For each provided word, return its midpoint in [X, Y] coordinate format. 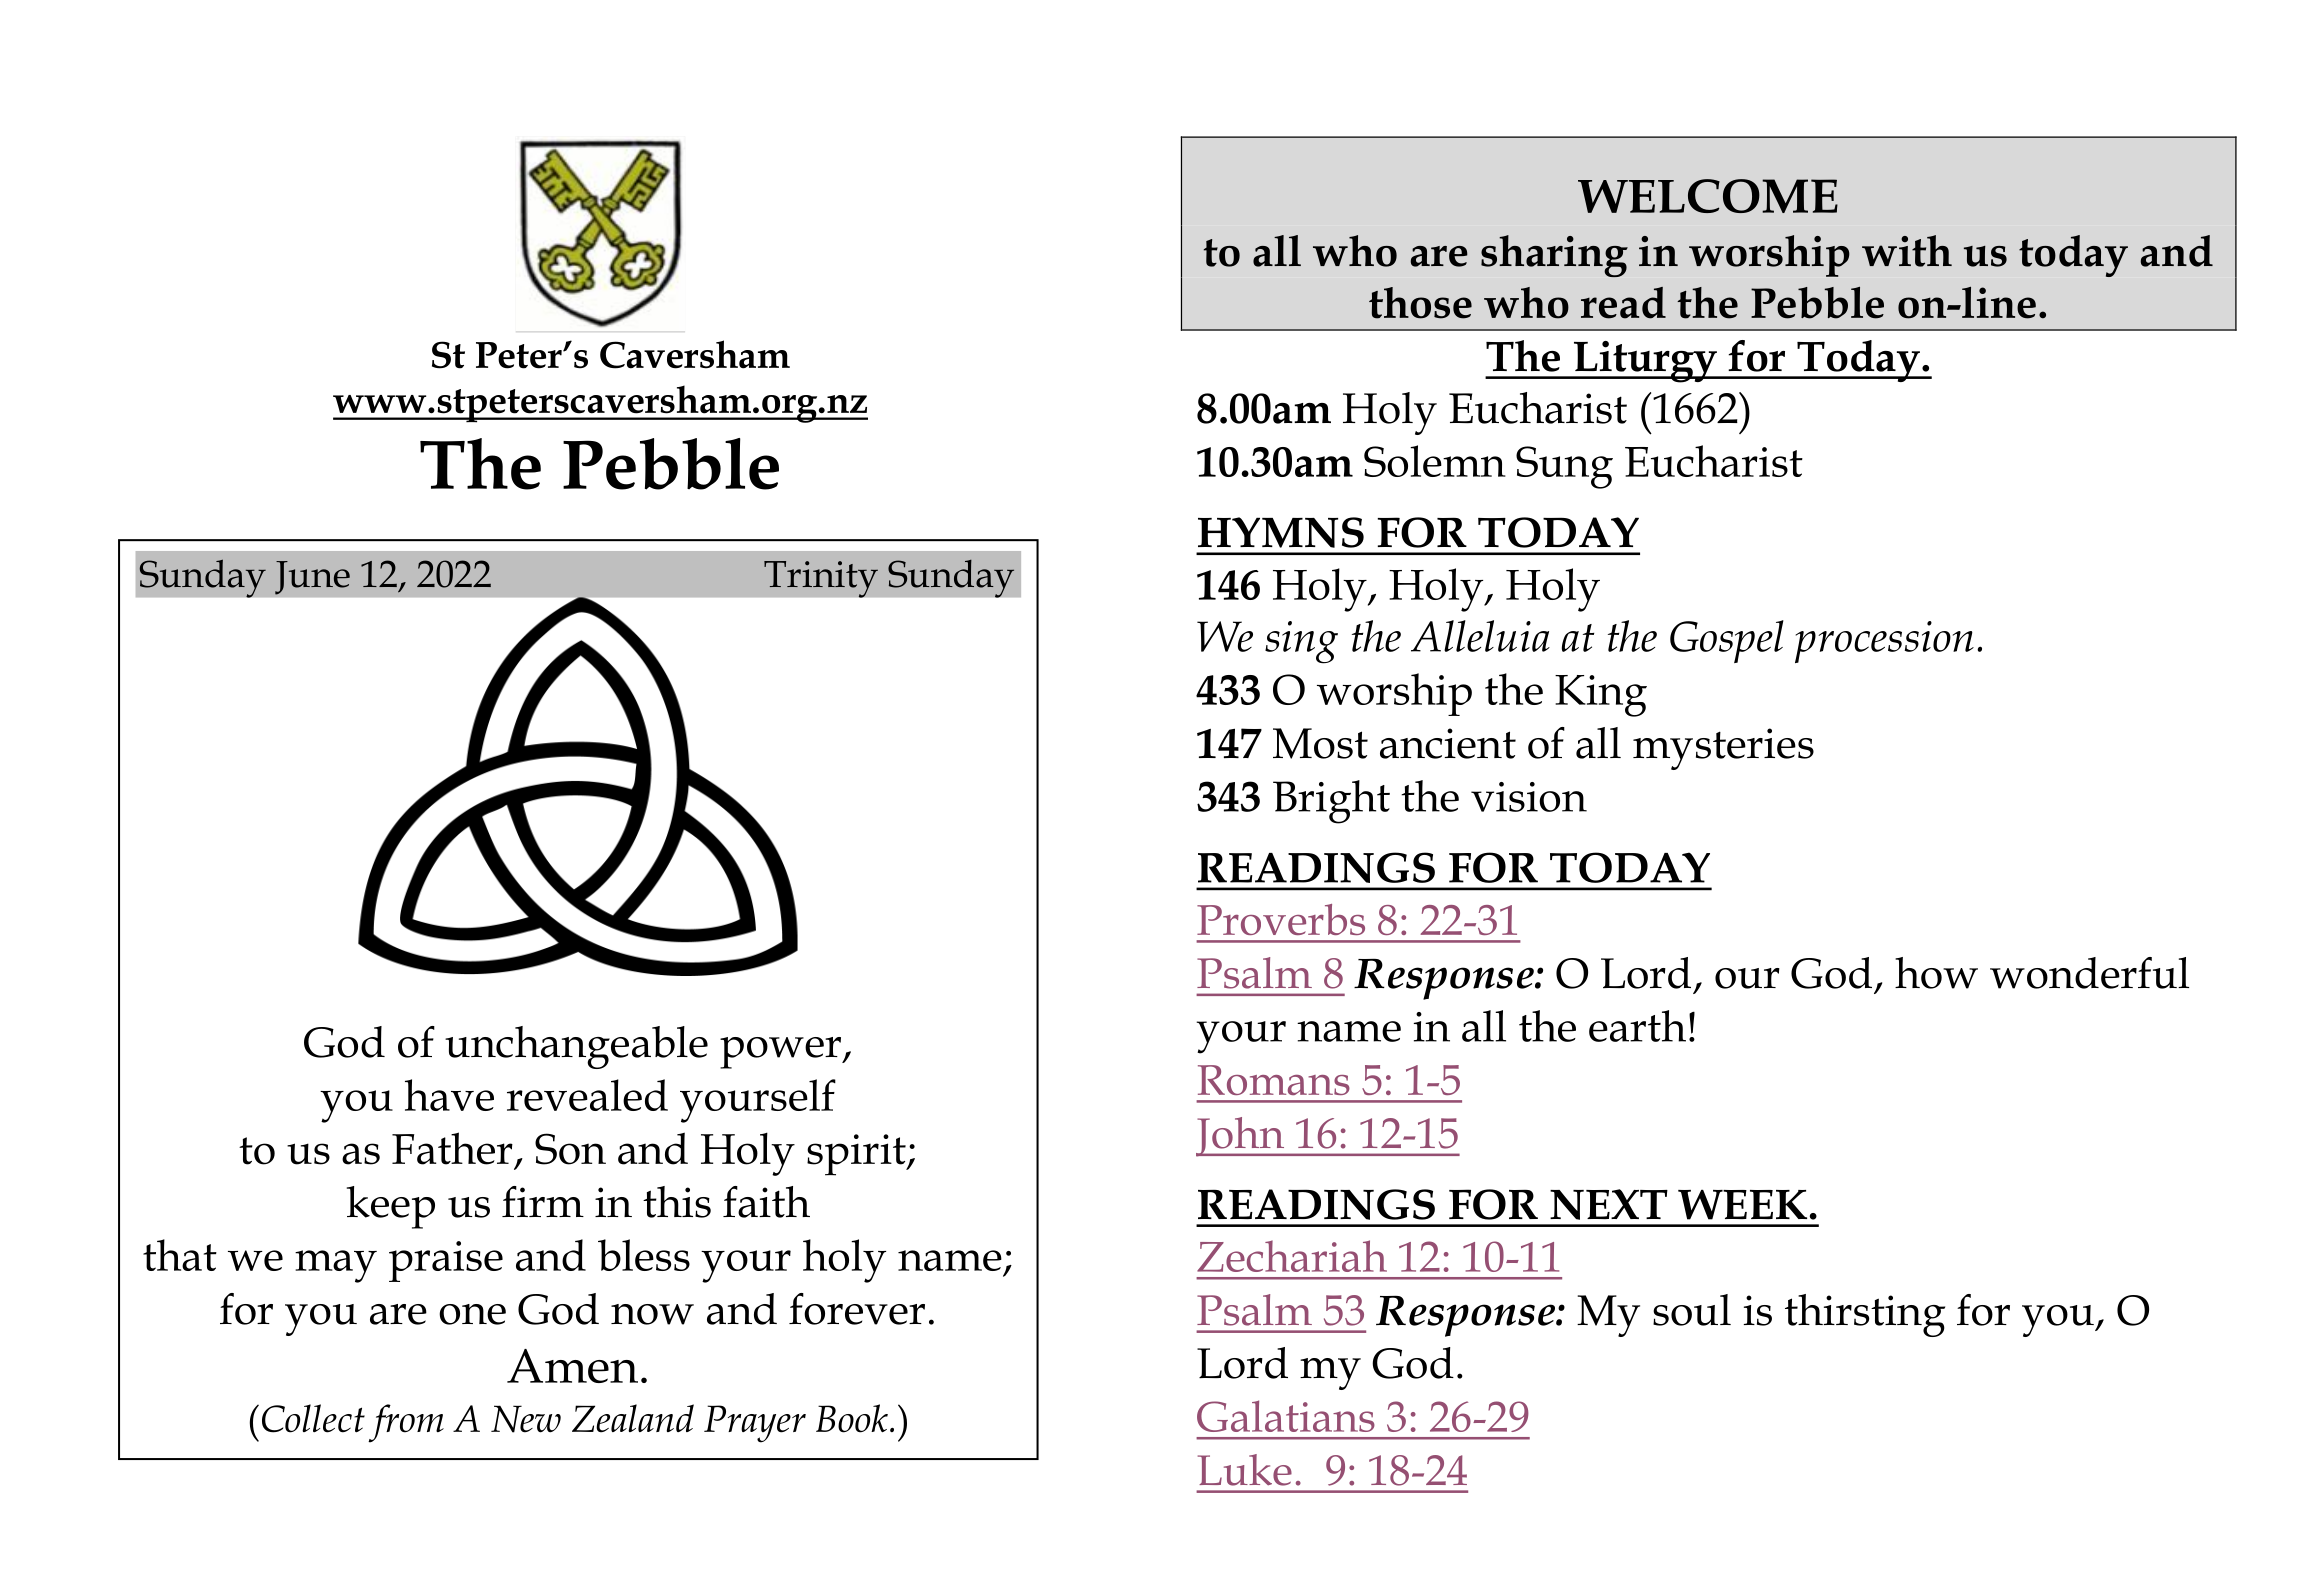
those [1420, 303]
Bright [1331, 802]
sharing [1554, 256]
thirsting [1865, 1315]
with [1907, 251]
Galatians [1286, 1416]
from [406, 1423]
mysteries [1723, 749]
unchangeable [576, 1047]
